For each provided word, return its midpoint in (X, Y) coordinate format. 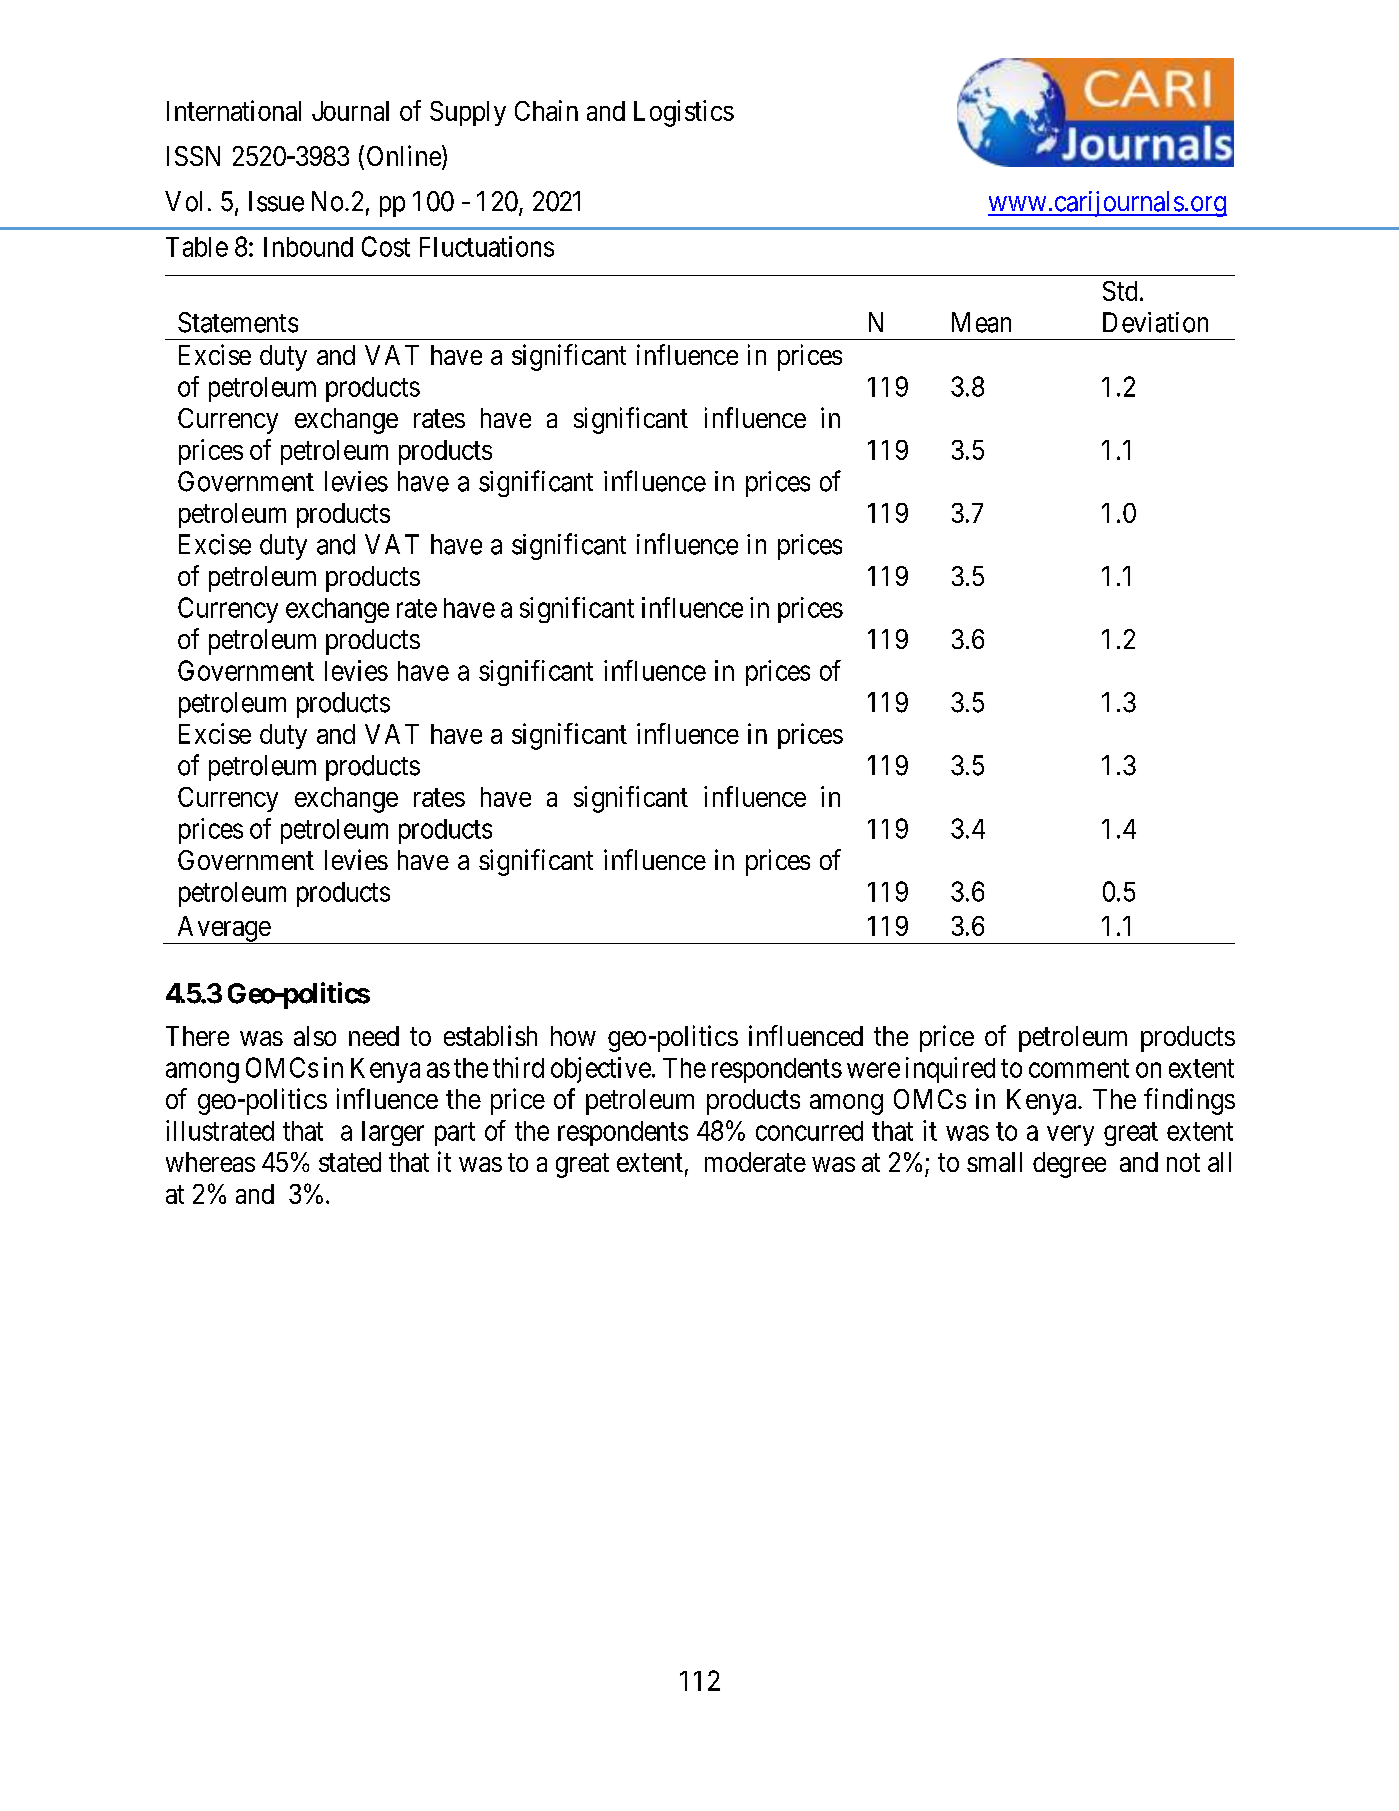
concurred (809, 1131)
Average (223, 930)
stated (350, 1162)
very (1070, 1135)
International (234, 110)
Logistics (684, 113)
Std (1120, 291)
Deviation (1155, 322)
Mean (981, 322)
